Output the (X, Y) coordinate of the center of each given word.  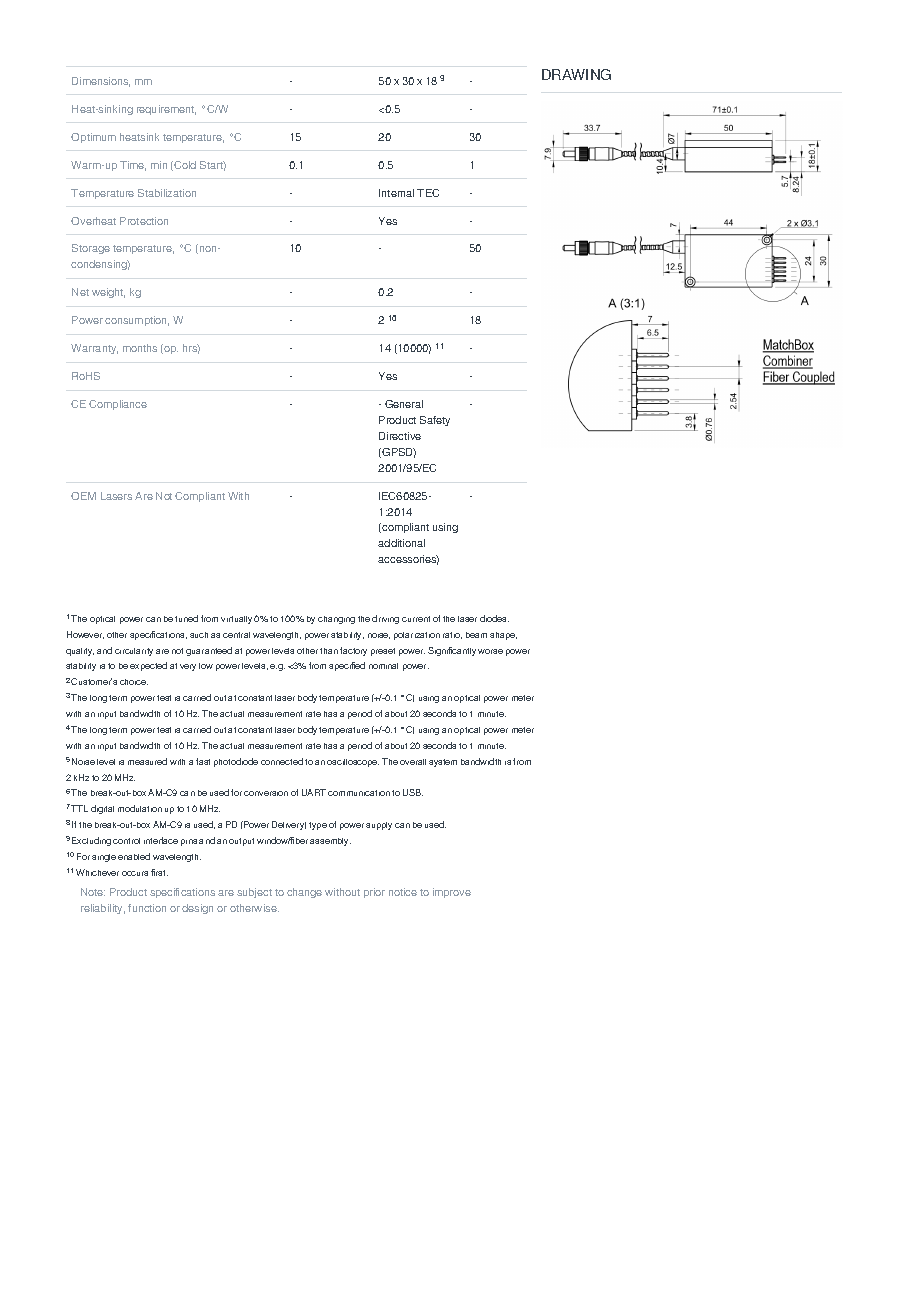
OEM (83, 496)
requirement (166, 110)
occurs (135, 873)
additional (401, 543)
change (304, 893)
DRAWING (576, 74)
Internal (396, 193)
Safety (435, 421)
